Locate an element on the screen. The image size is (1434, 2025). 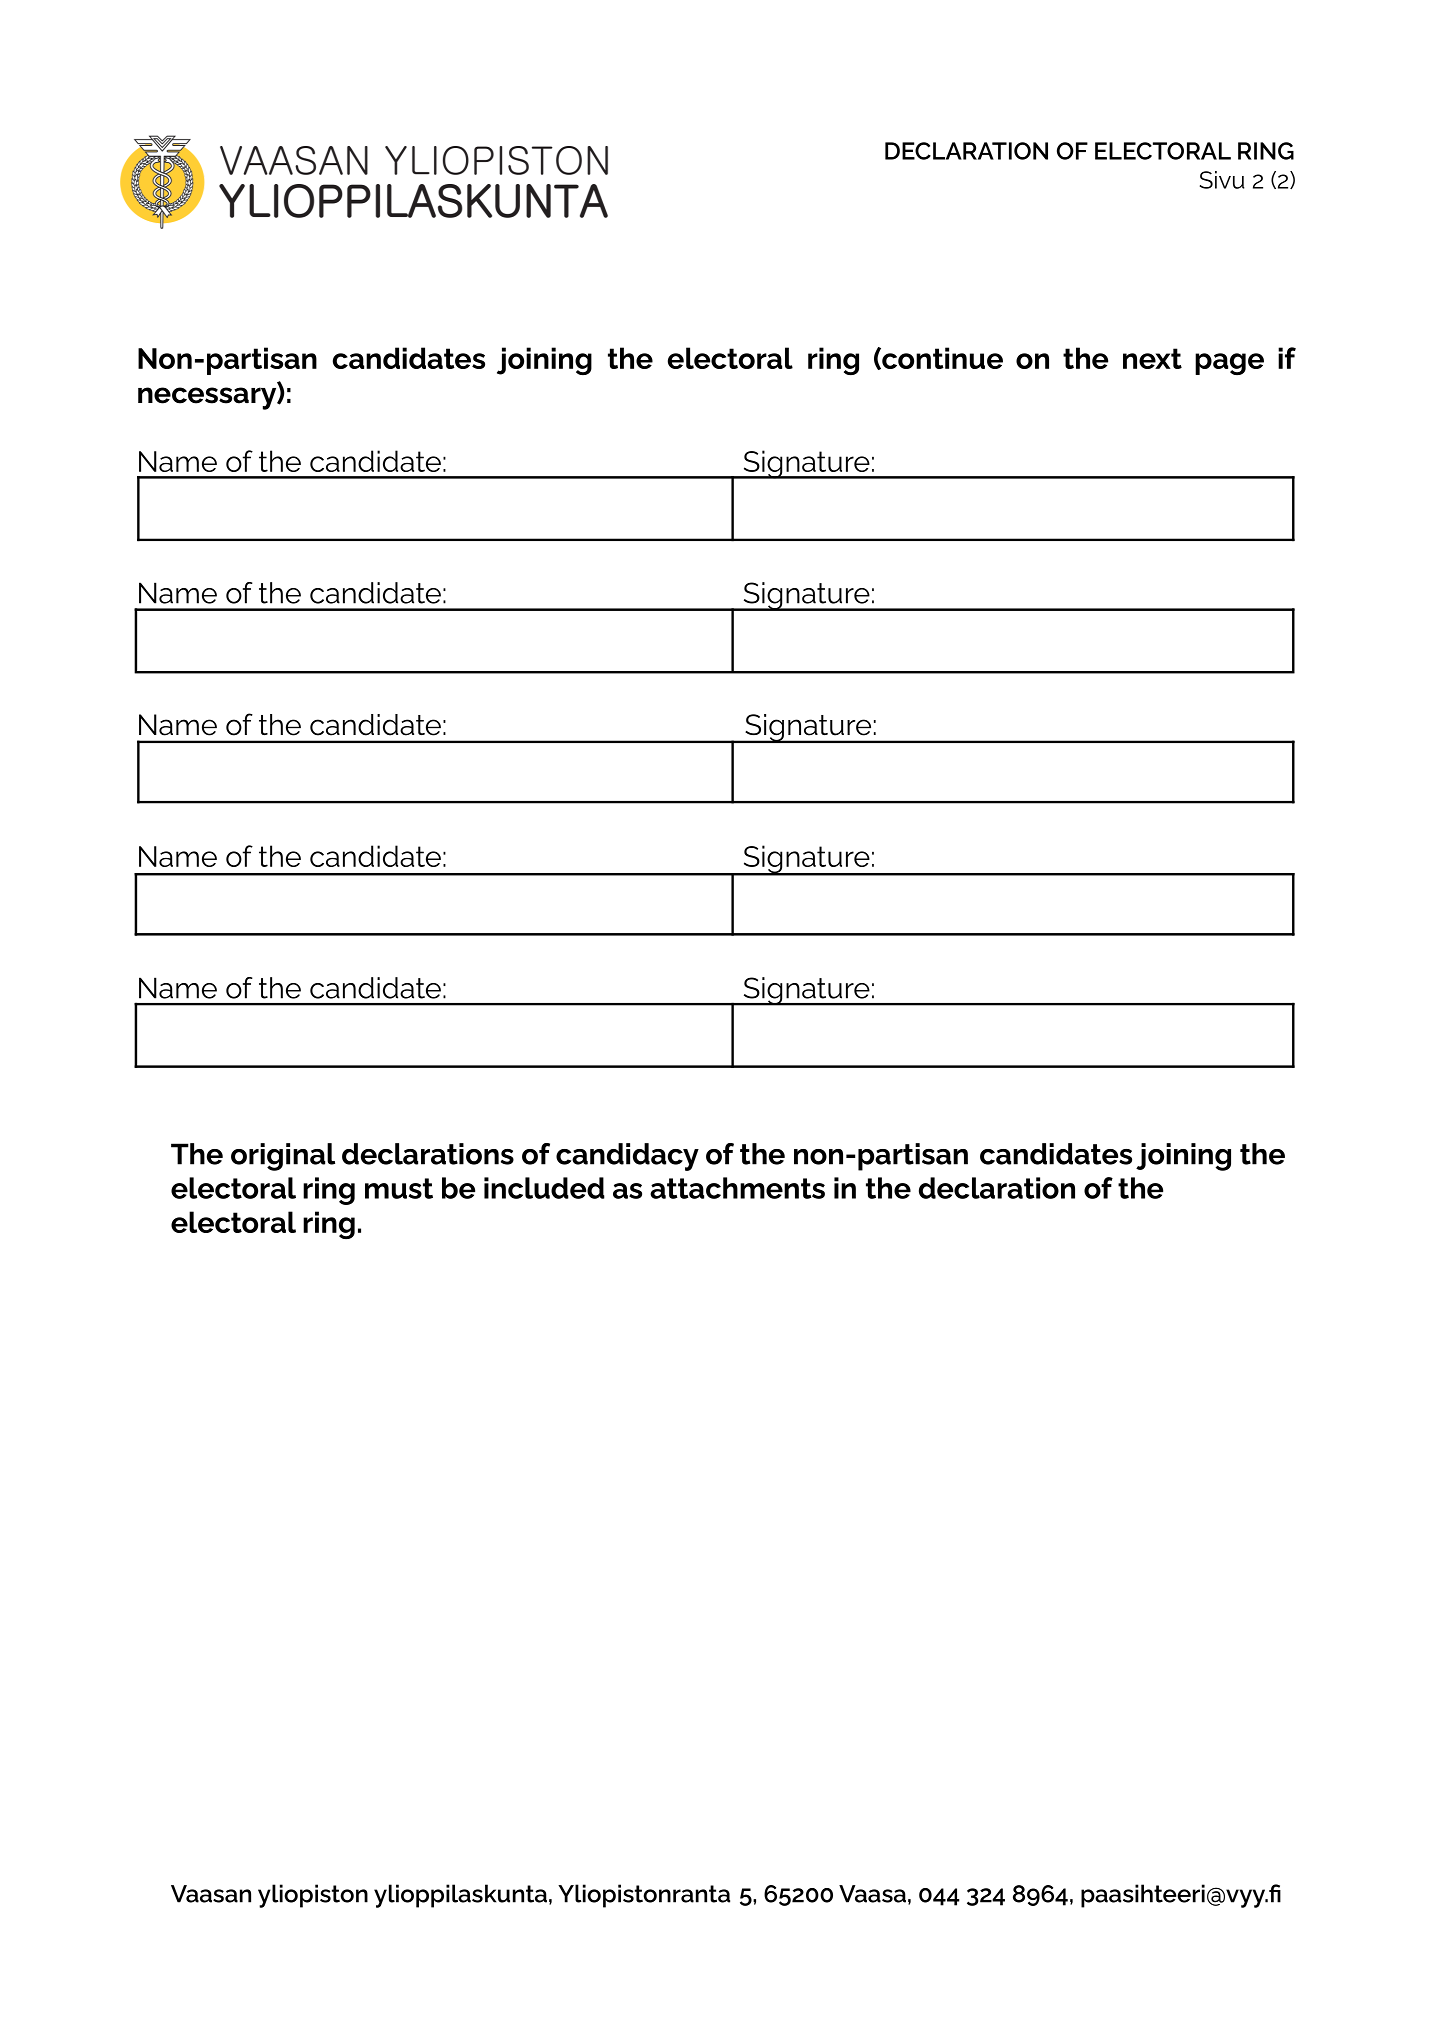
page is located at coordinates (1229, 364).
